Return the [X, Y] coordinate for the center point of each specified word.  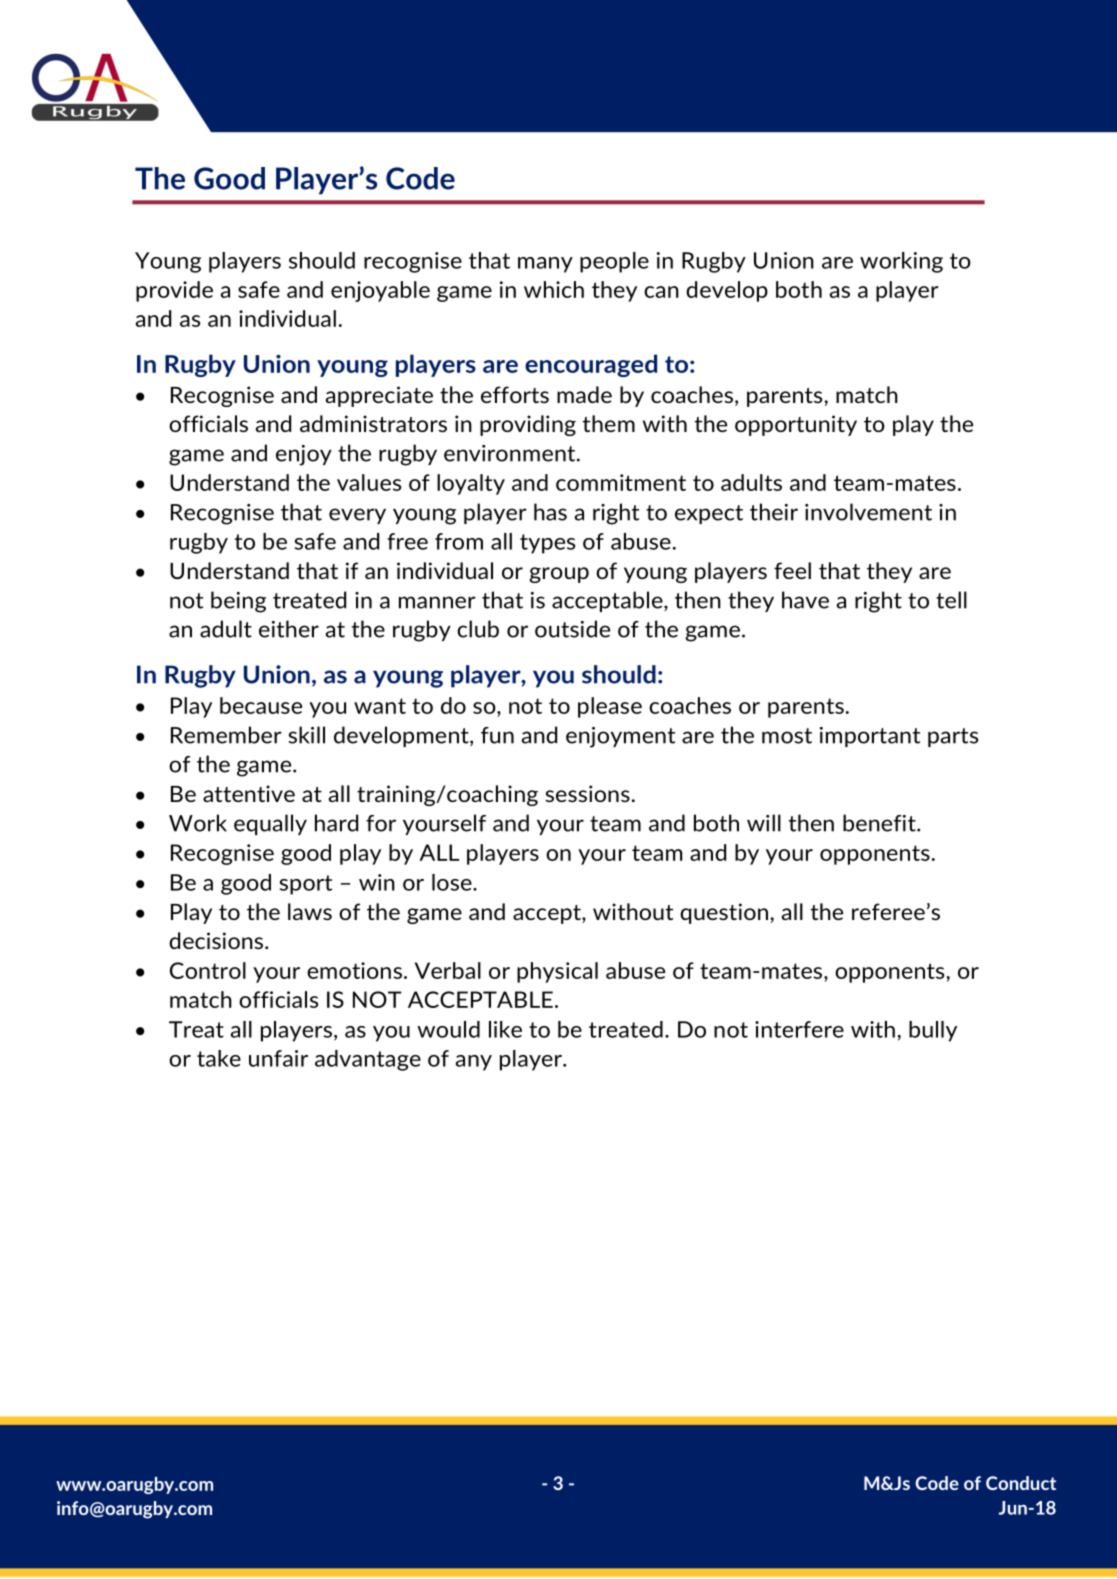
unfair [278, 1058]
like [505, 1029]
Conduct [1021, 1483]
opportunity [796, 425]
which [554, 289]
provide [174, 291]
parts [953, 737]
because [261, 705]
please [610, 707]
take [219, 1058]
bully [933, 1031]
